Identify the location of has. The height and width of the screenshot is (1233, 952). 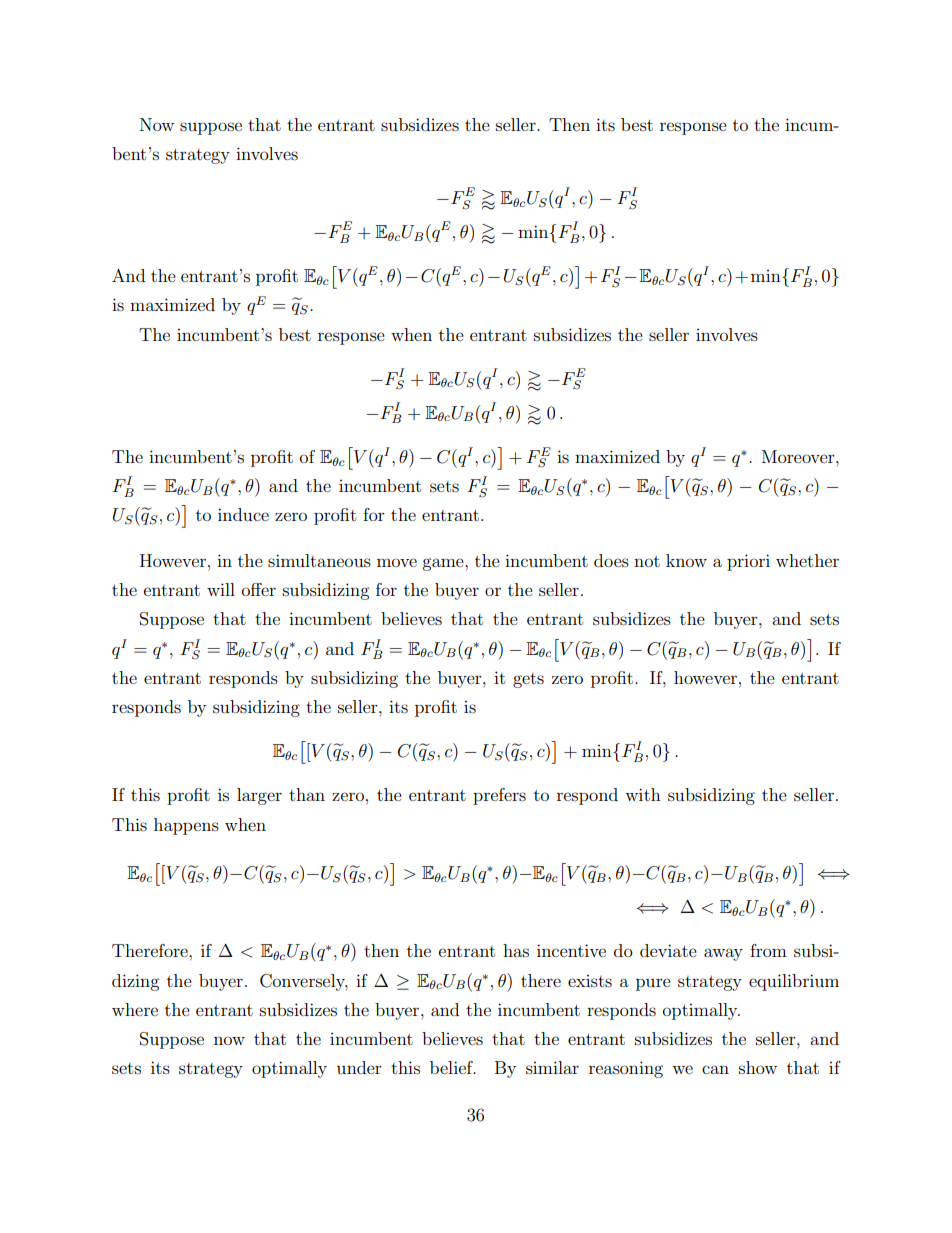
(516, 950).
